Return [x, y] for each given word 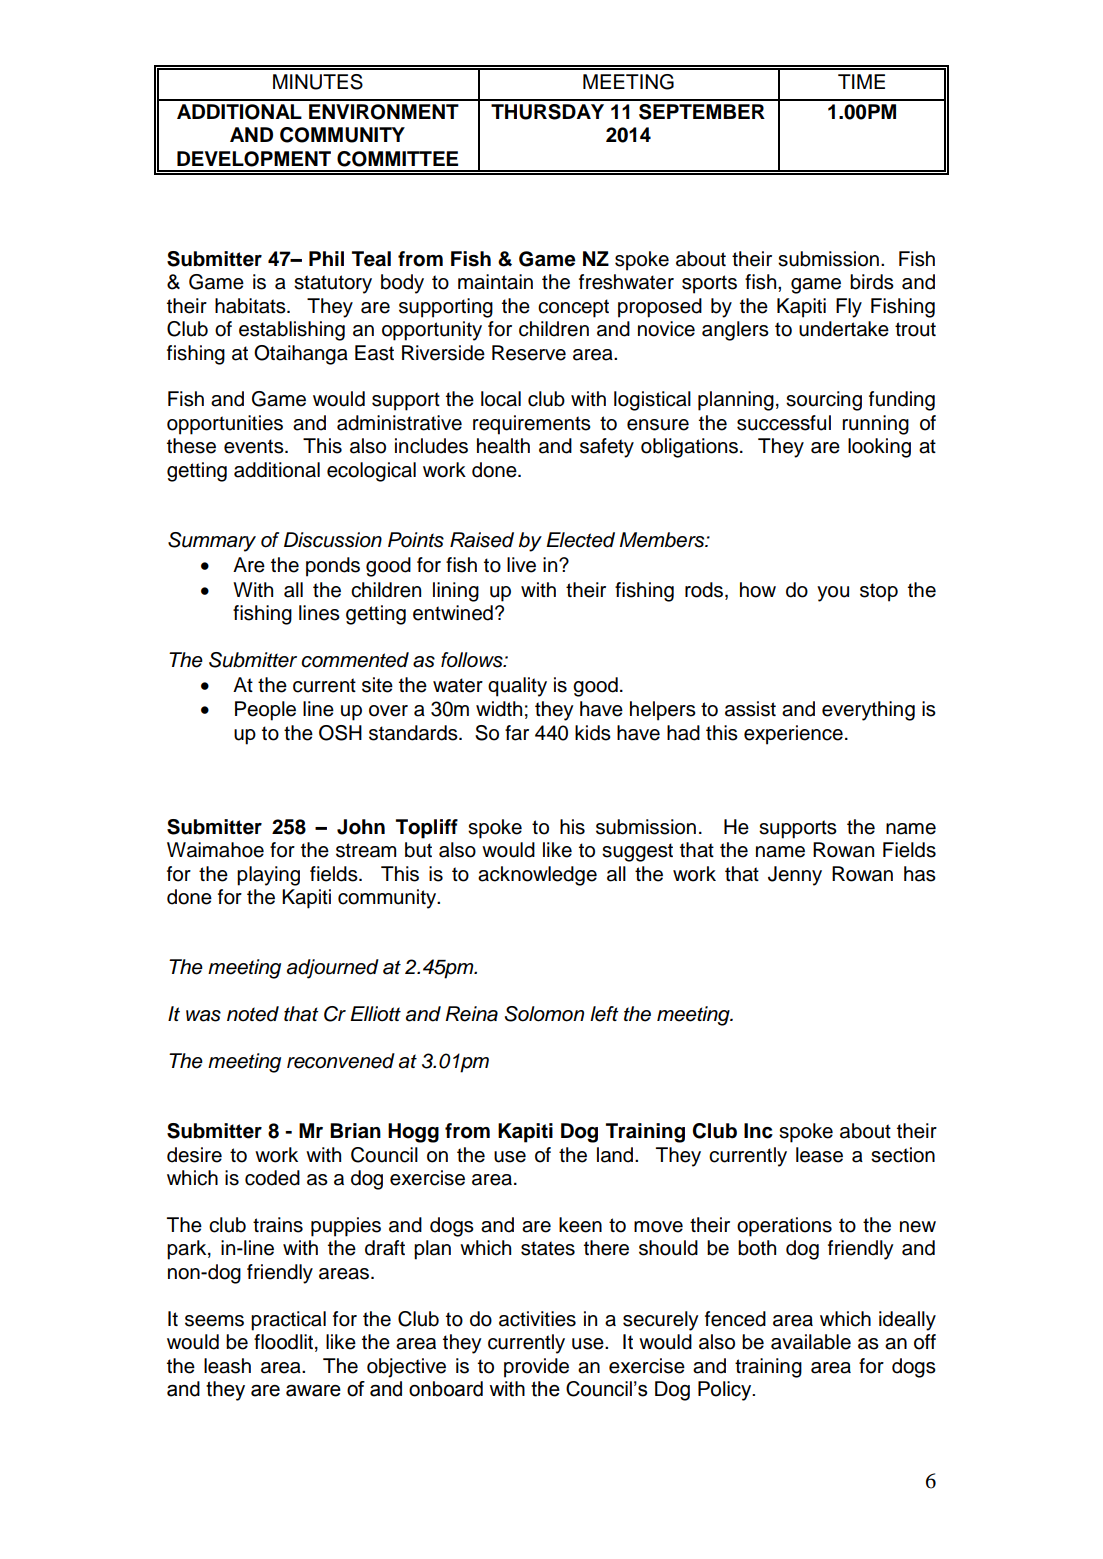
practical [288, 1321]
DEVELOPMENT [254, 159]
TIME [861, 81]
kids [593, 733]
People [265, 711]
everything [868, 711]
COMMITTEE [397, 159]
